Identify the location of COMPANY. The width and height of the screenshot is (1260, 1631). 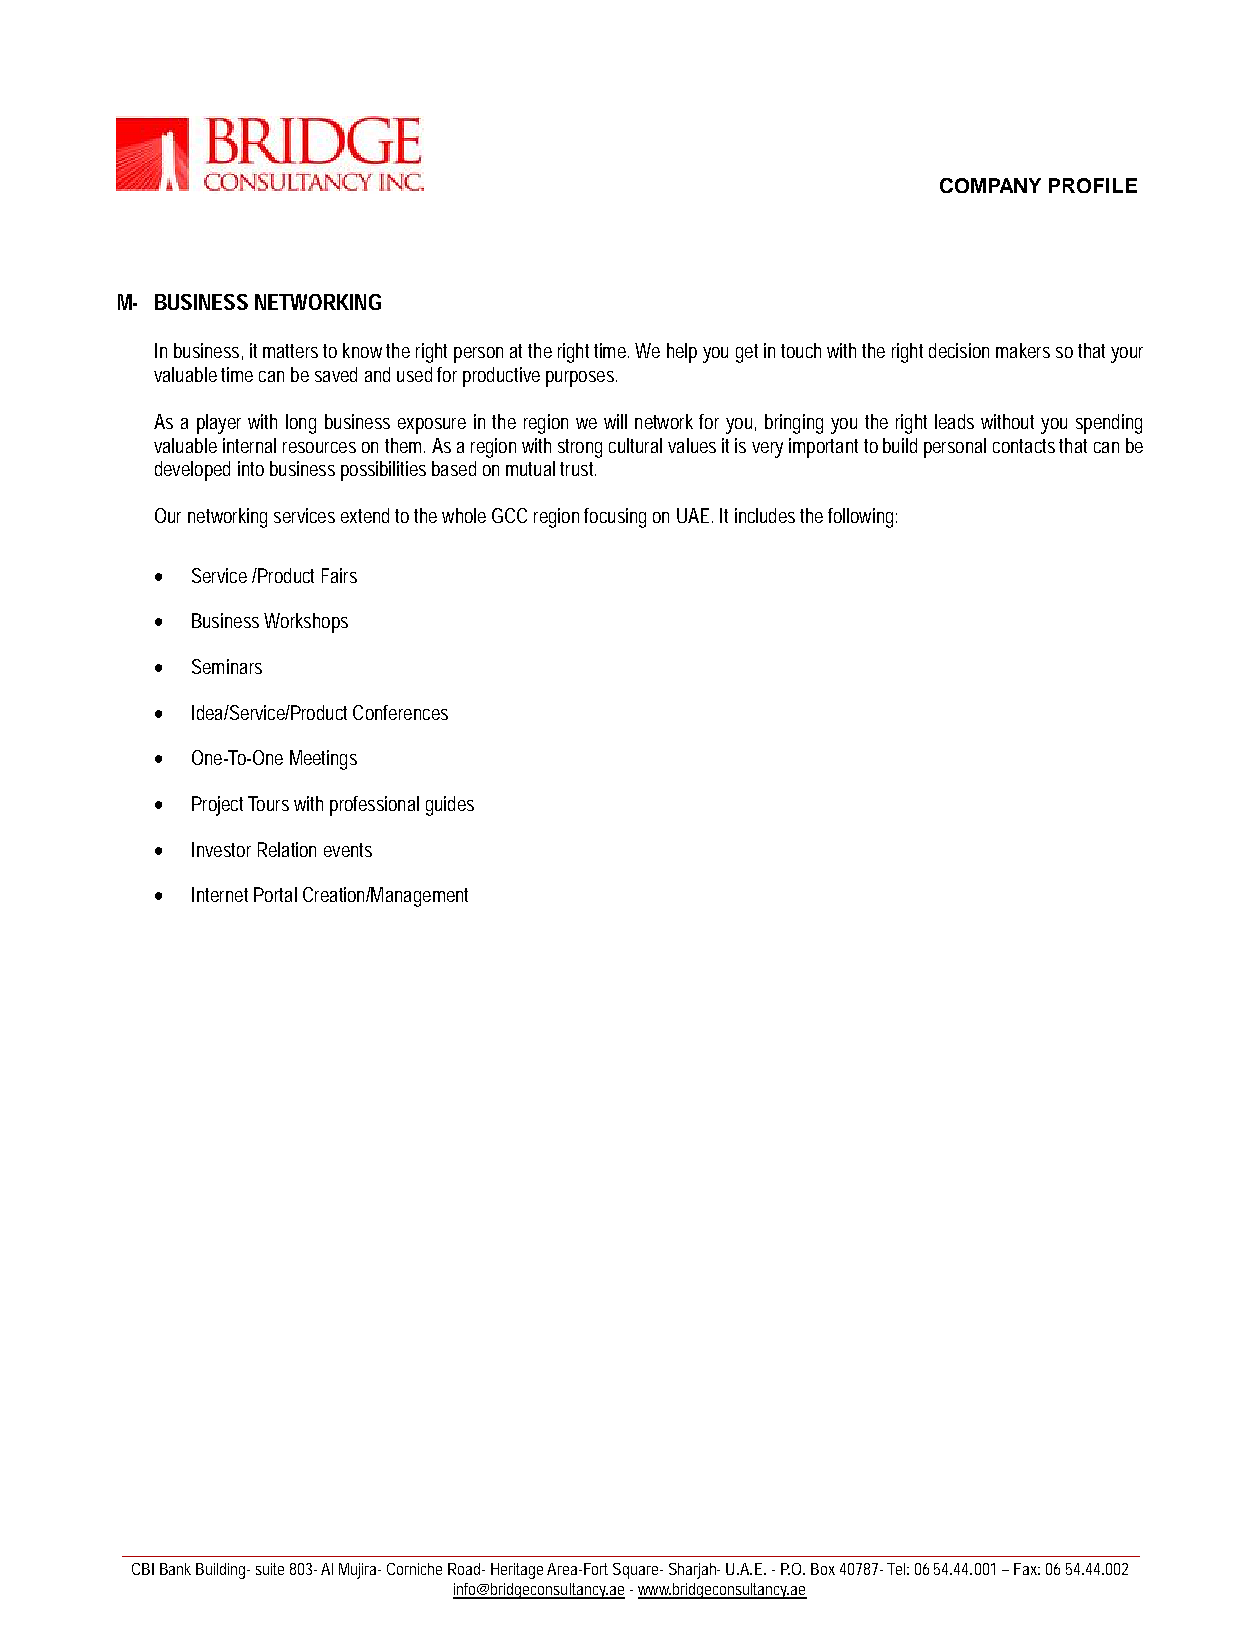
(990, 185).
